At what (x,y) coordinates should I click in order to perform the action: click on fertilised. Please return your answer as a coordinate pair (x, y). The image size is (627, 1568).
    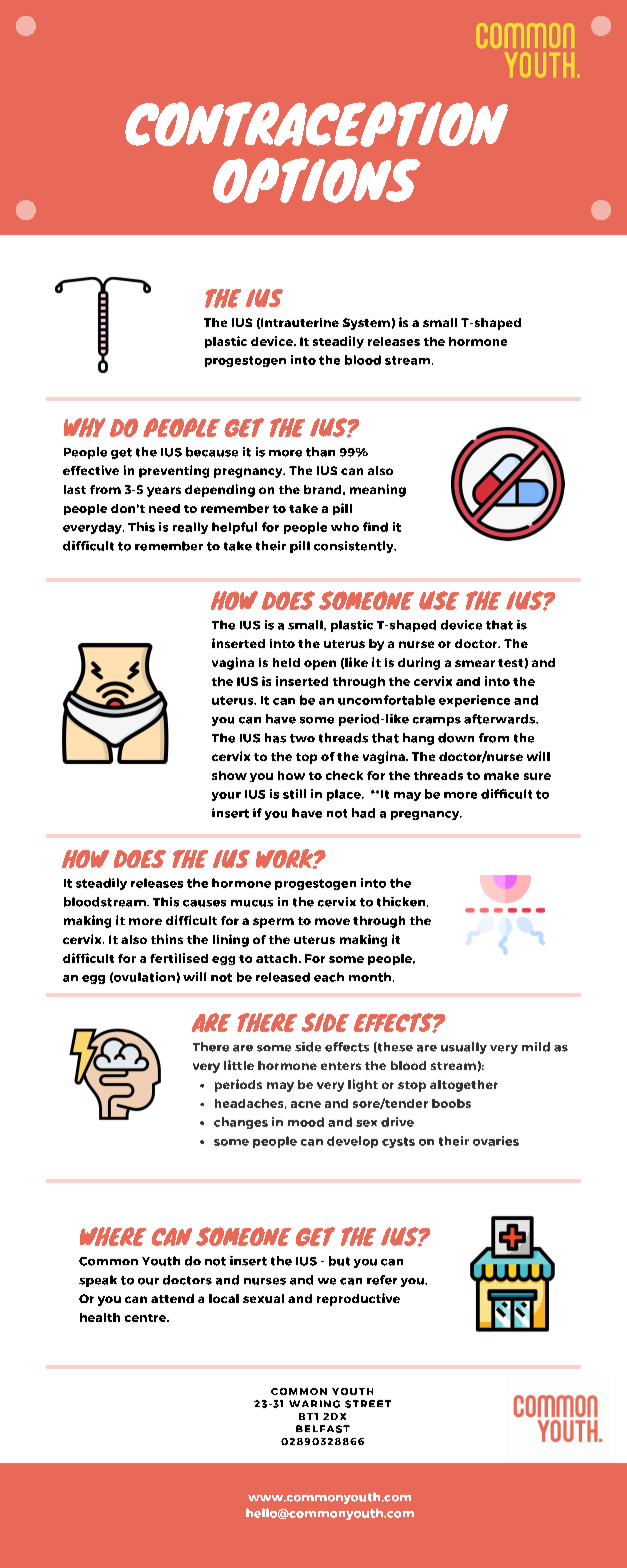
    Looking at the image, I should click on (179, 958).
